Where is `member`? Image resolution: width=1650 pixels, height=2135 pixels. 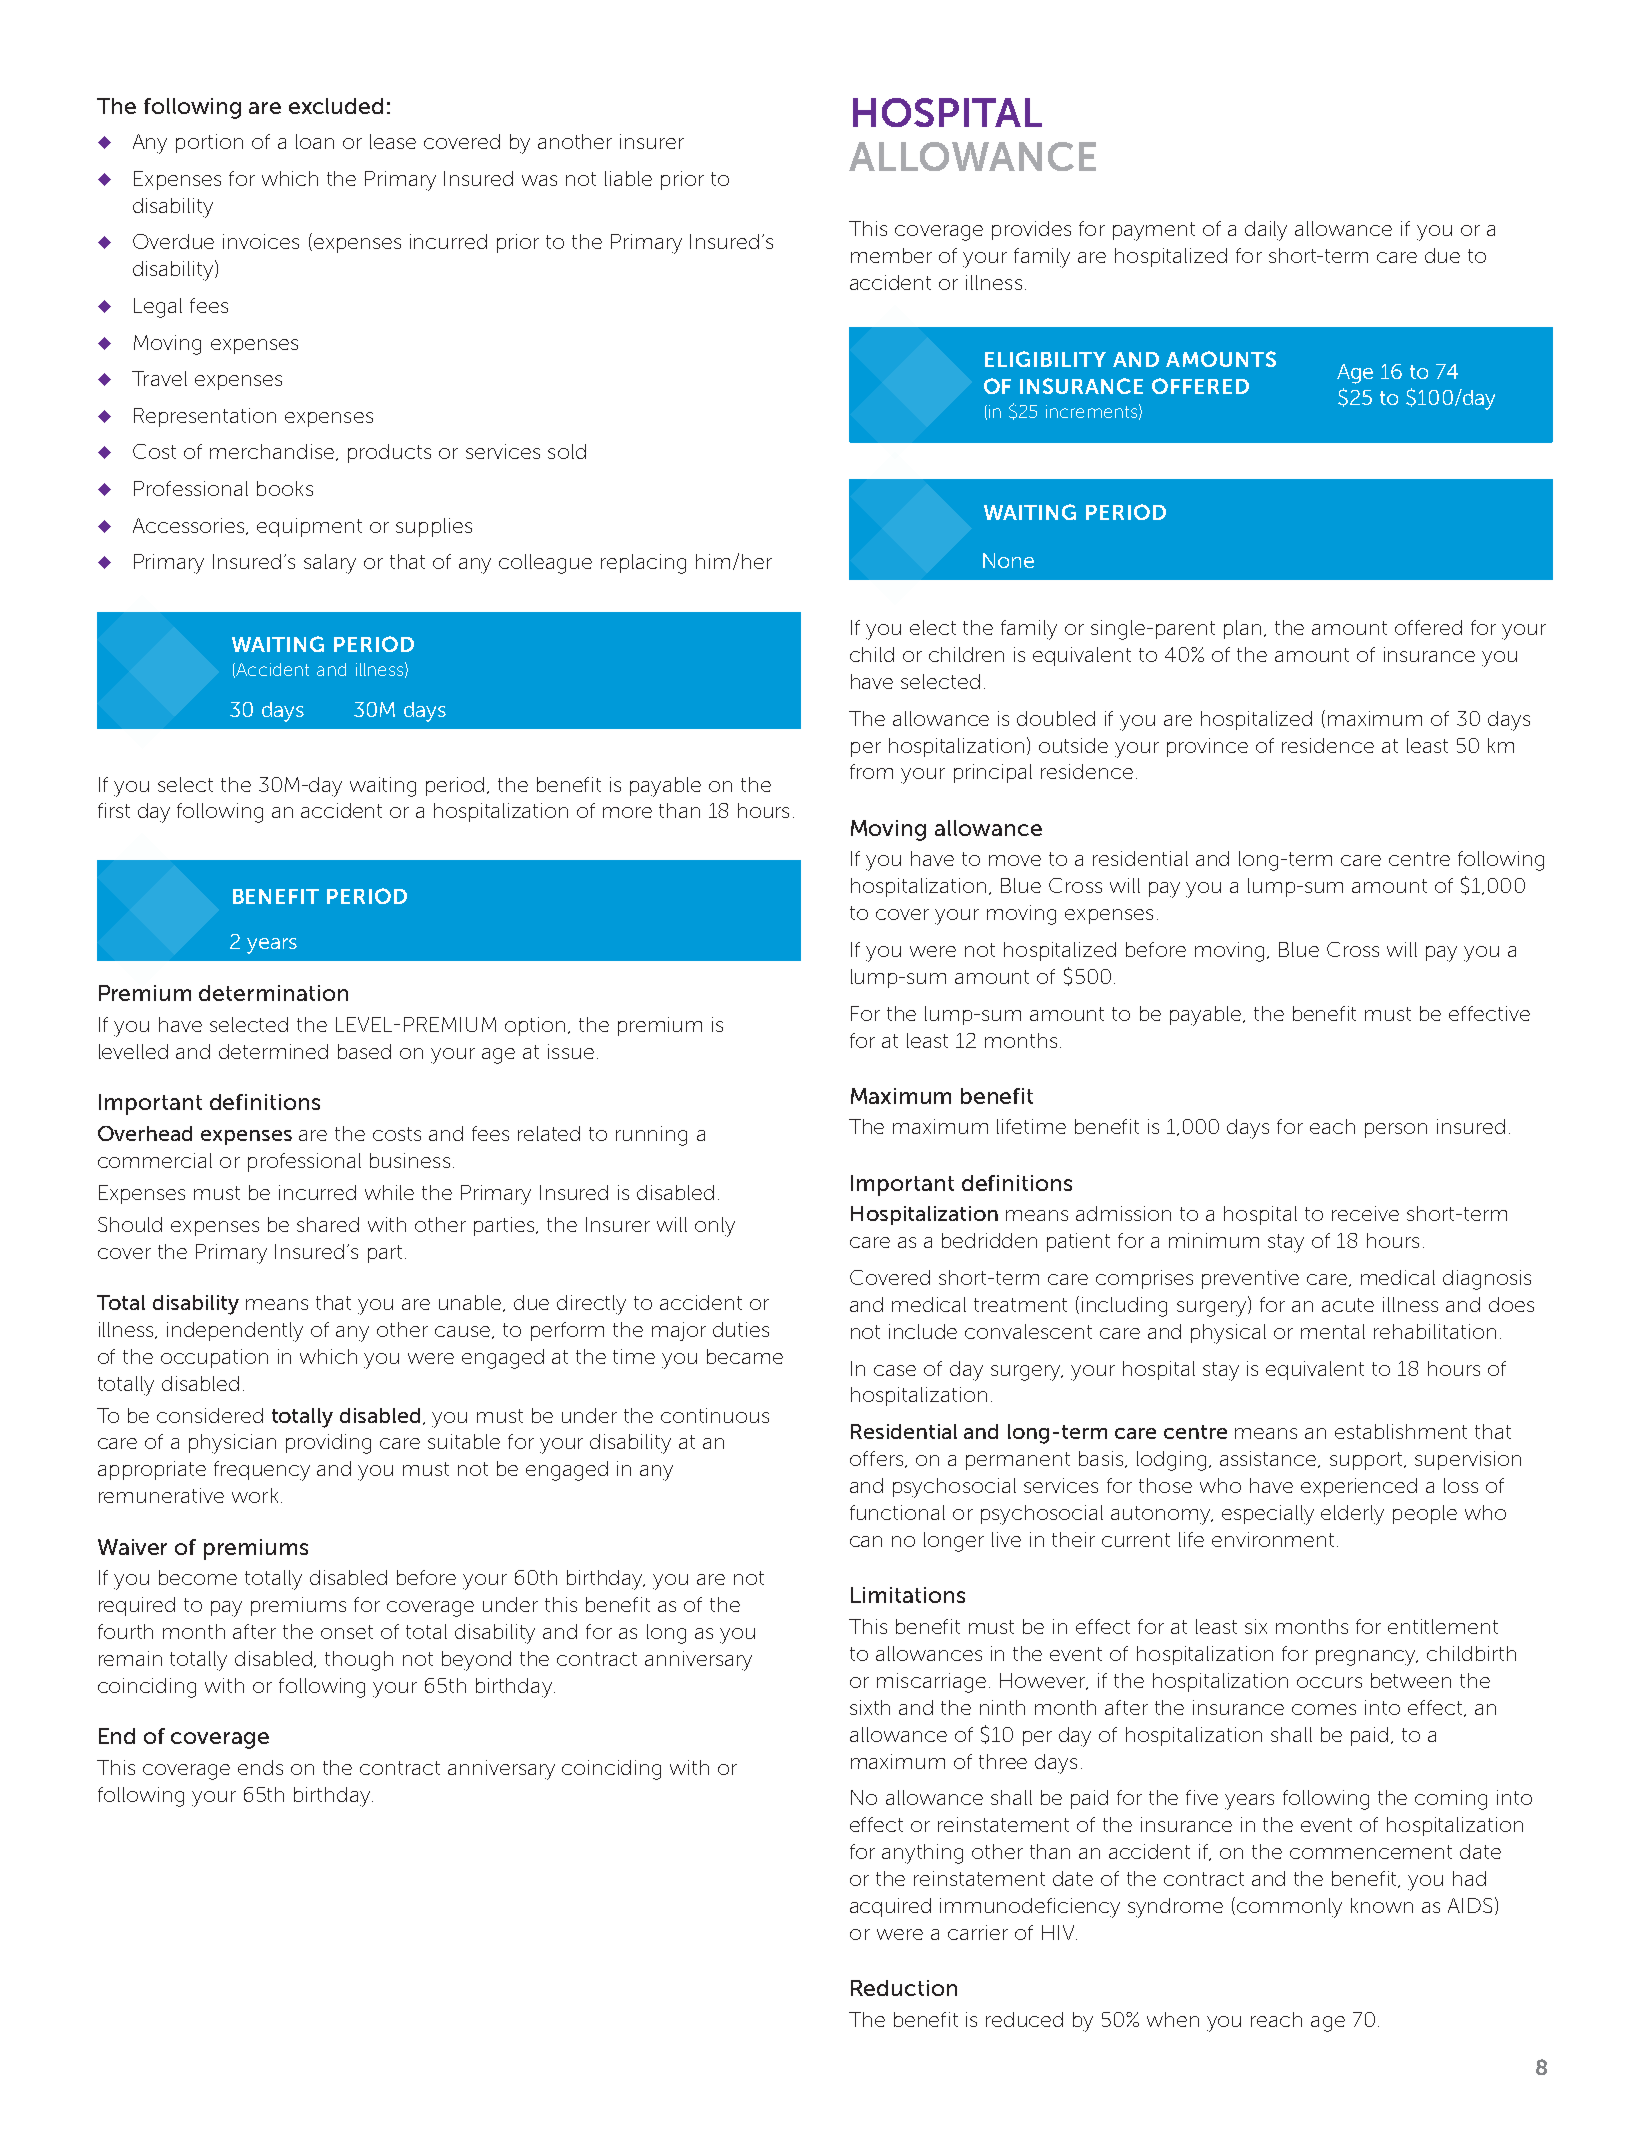
member is located at coordinates (891, 255).
